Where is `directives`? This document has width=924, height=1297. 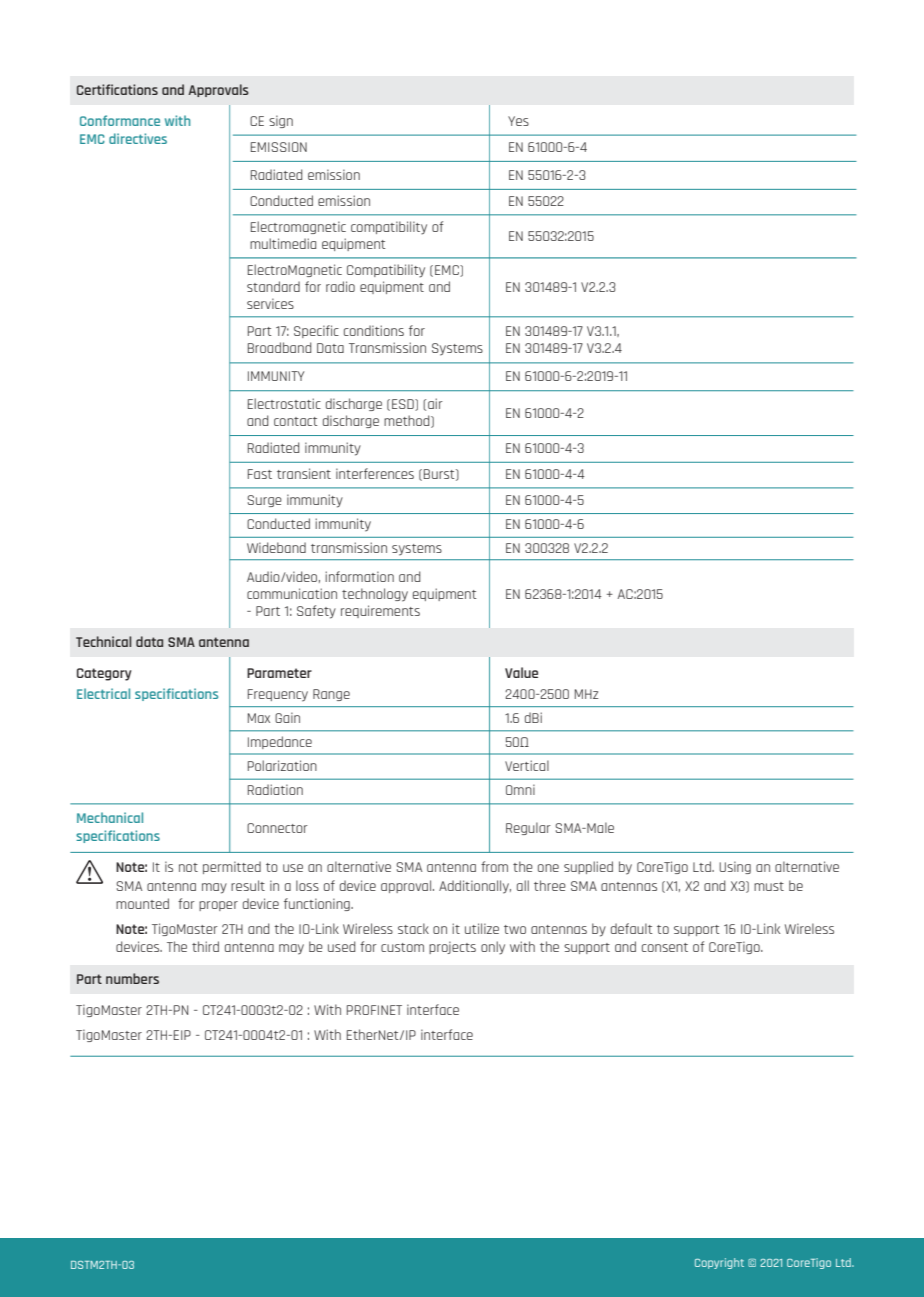
directives is located at coordinates (138, 138).
